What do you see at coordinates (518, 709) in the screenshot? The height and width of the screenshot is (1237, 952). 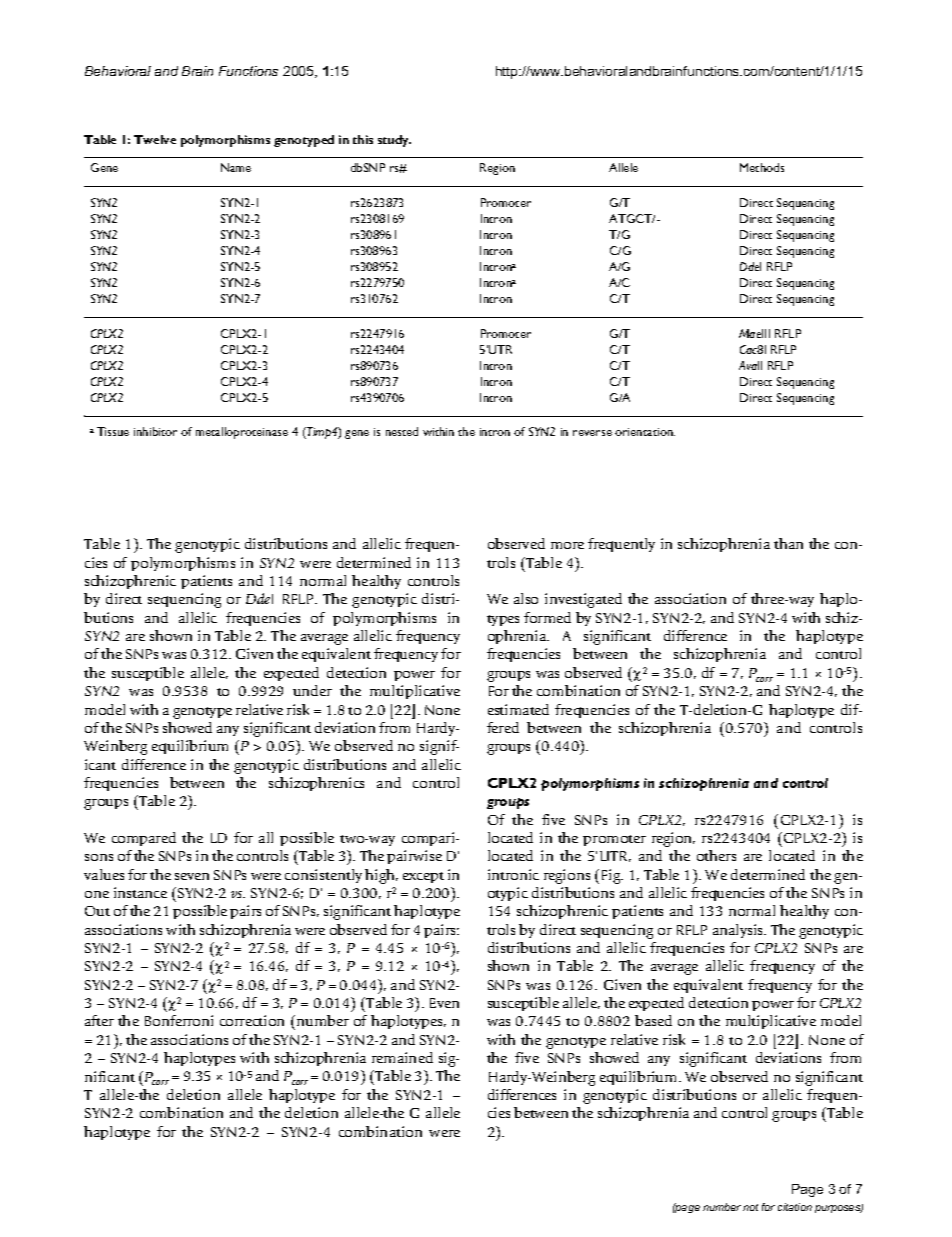 I see `estimated` at bounding box center [518, 709].
